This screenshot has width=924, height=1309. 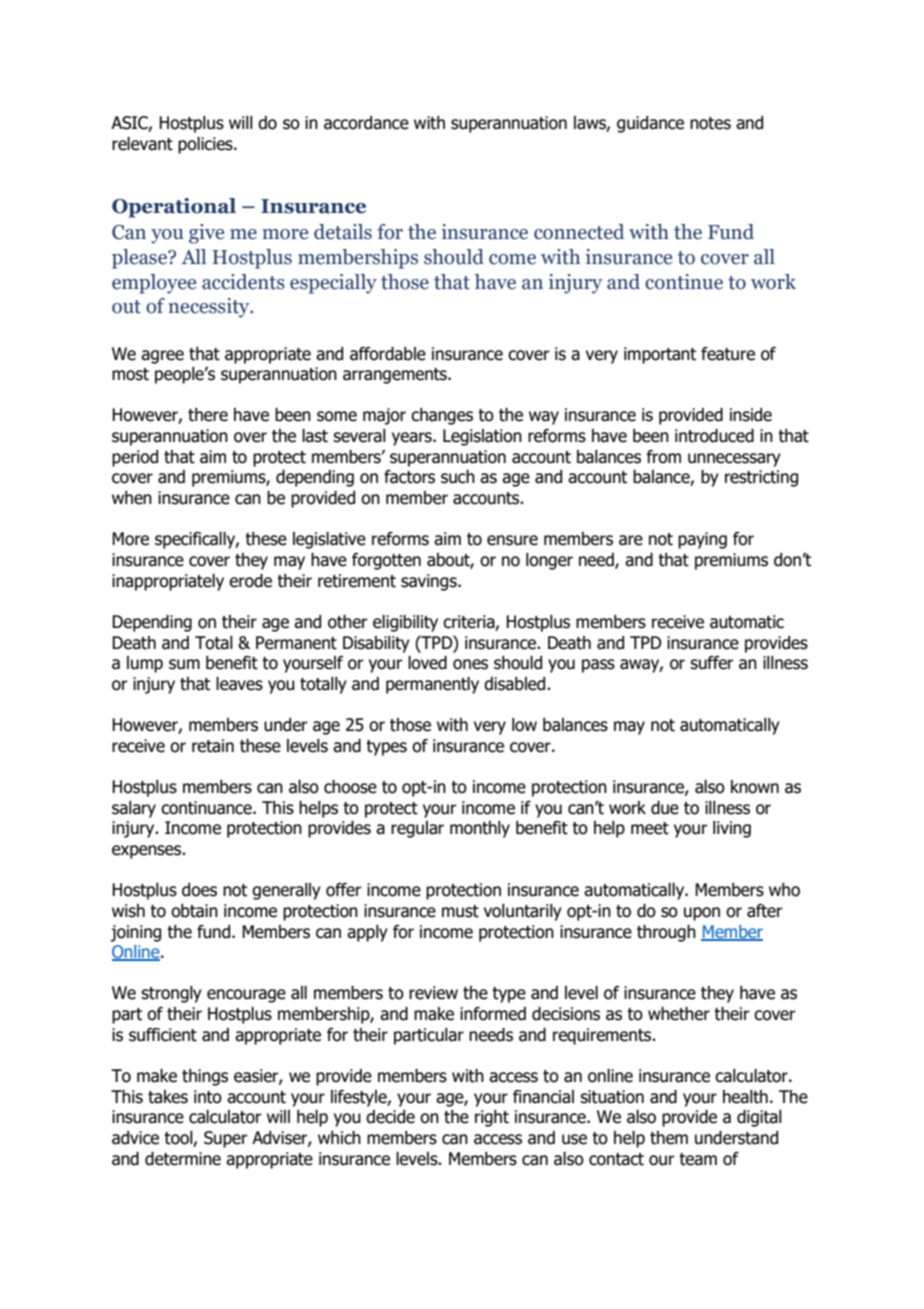 What do you see at coordinates (366, 123) in the screenshot?
I see `accordance` at bounding box center [366, 123].
